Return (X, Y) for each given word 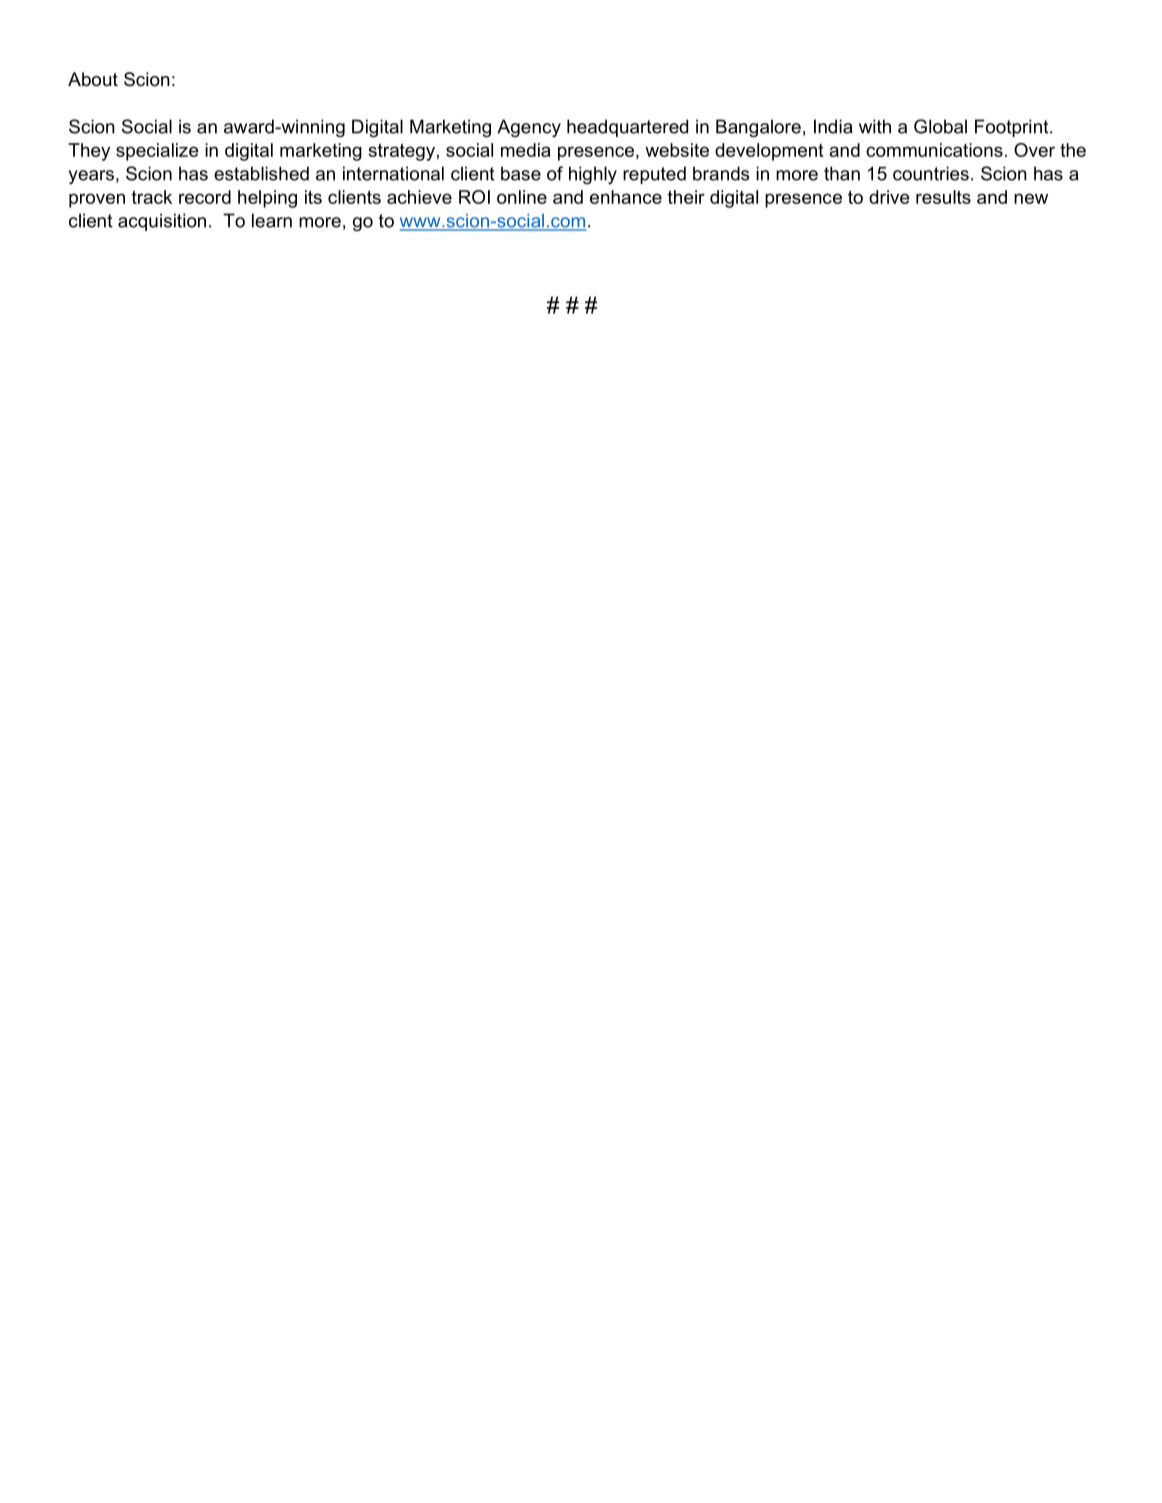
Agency (529, 128)
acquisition (162, 222)
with (875, 126)
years (91, 177)
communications (934, 150)
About (93, 79)
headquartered (627, 128)
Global (940, 126)
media (526, 150)
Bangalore (758, 128)
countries (931, 173)
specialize (157, 152)
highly (593, 175)
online (522, 197)
